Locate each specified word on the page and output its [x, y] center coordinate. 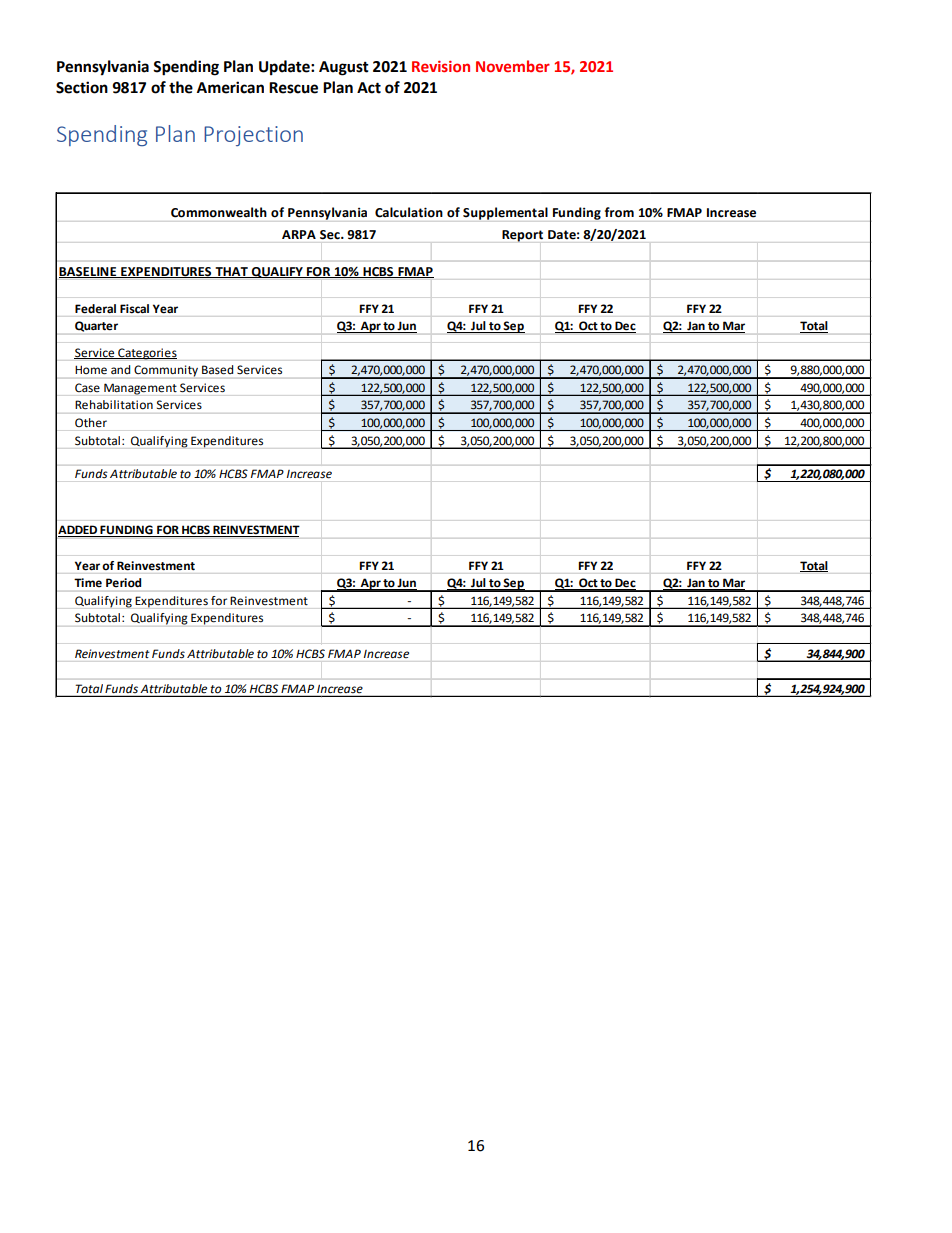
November [513, 66]
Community [166, 371]
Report [522, 236]
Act [369, 88]
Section [82, 87]
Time [88, 582]
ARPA [299, 234]
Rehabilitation [114, 404]
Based [217, 369]
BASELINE [89, 272]
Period [123, 582]
